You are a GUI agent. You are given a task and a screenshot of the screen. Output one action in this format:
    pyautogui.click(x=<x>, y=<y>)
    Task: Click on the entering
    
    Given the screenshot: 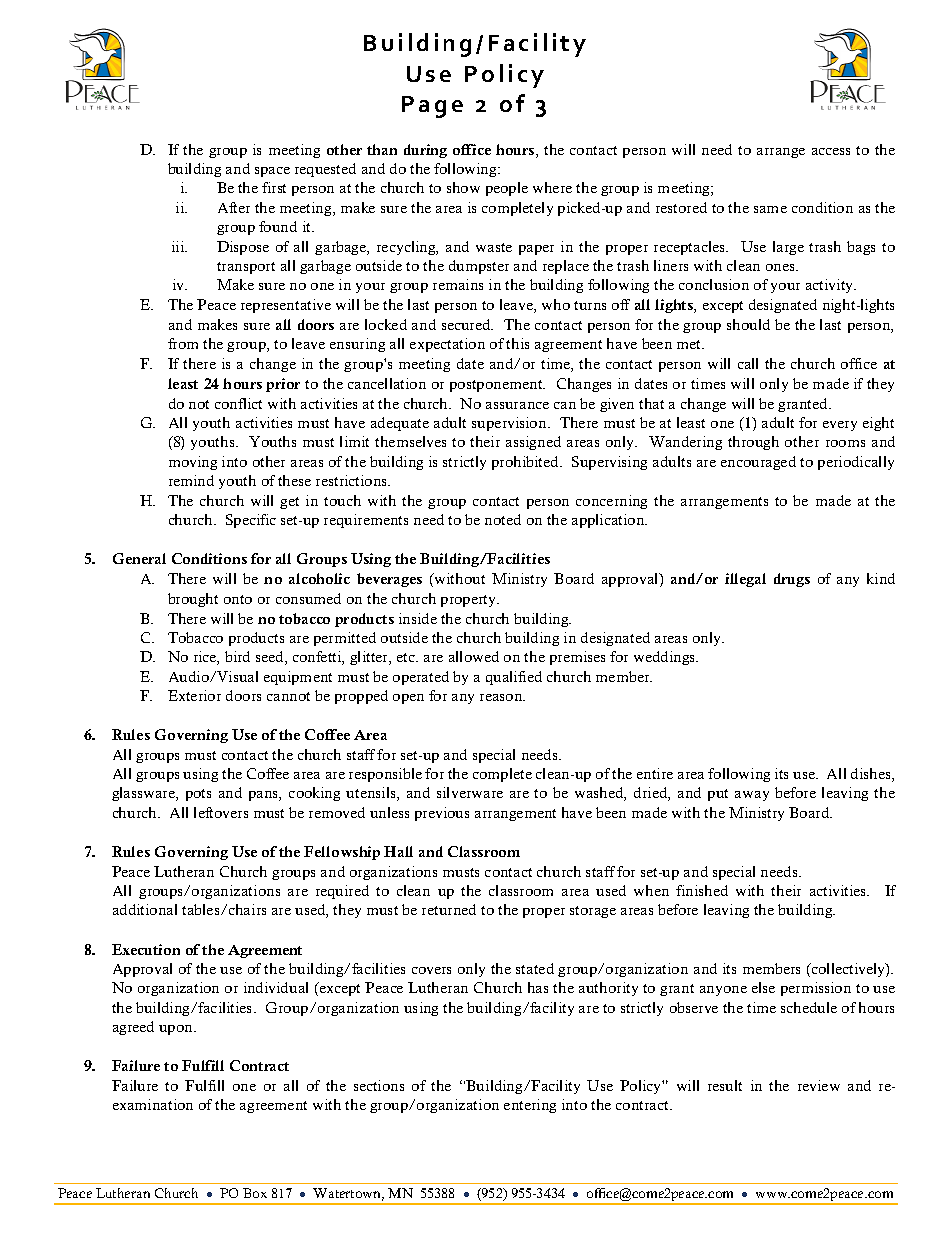 What is the action you would take?
    pyautogui.click(x=530, y=1106)
